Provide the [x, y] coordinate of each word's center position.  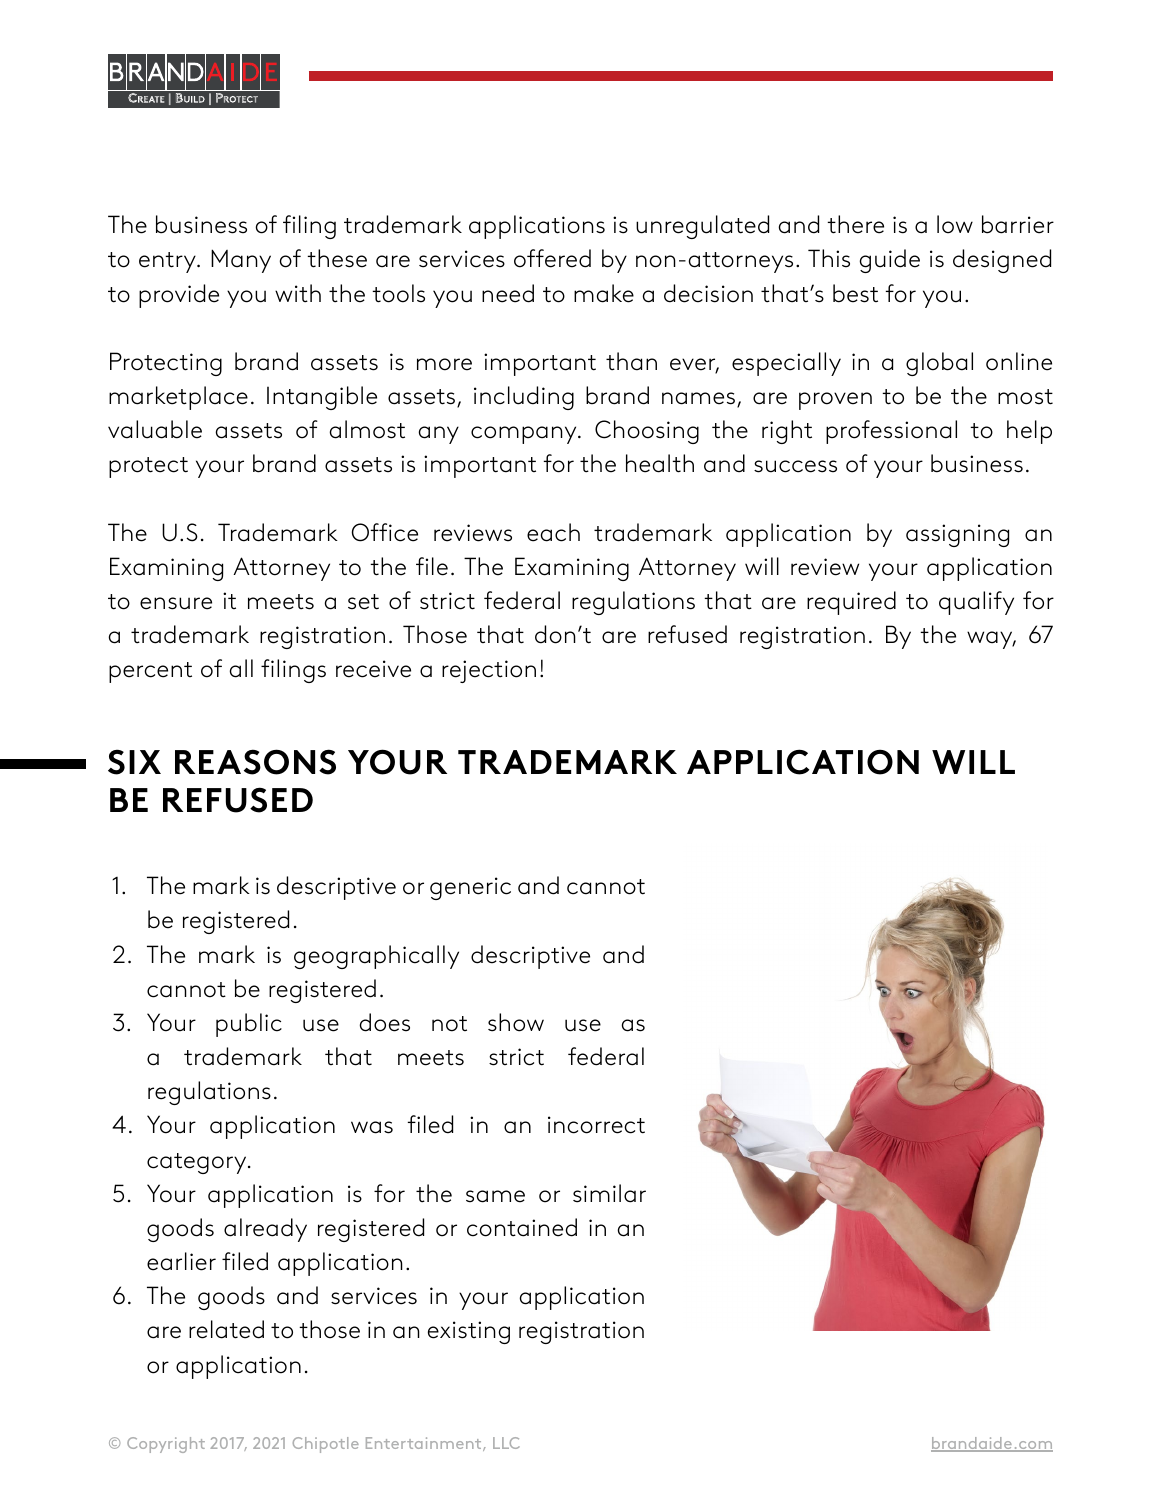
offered [552, 258]
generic [470, 888]
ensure [176, 603]
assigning [957, 535]
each [553, 532]
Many [241, 261]
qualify [976, 603]
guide [889, 261]
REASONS [255, 762]
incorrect [596, 1125]
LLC [506, 1443]
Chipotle [326, 1445]
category [198, 1163]
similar [609, 1193]
